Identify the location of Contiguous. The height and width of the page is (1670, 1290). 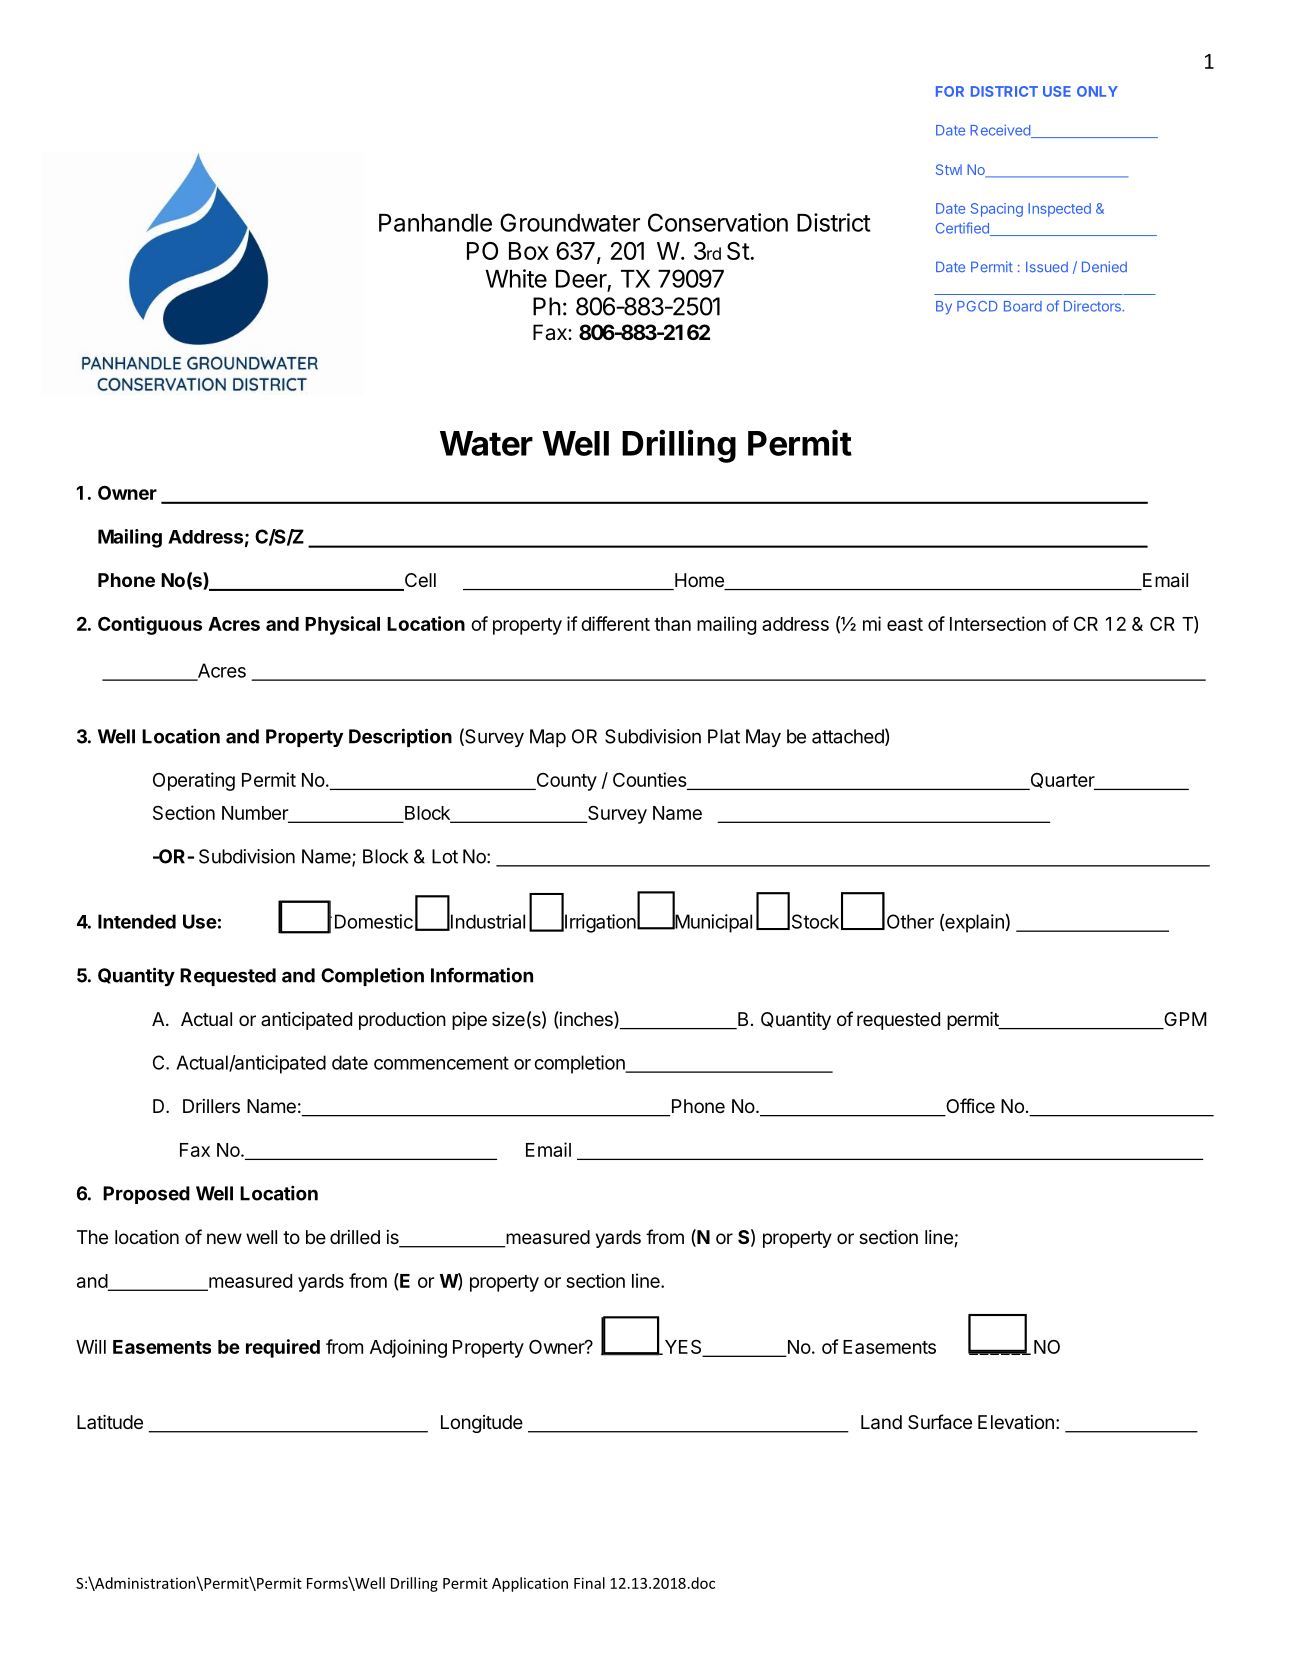
(150, 625).
